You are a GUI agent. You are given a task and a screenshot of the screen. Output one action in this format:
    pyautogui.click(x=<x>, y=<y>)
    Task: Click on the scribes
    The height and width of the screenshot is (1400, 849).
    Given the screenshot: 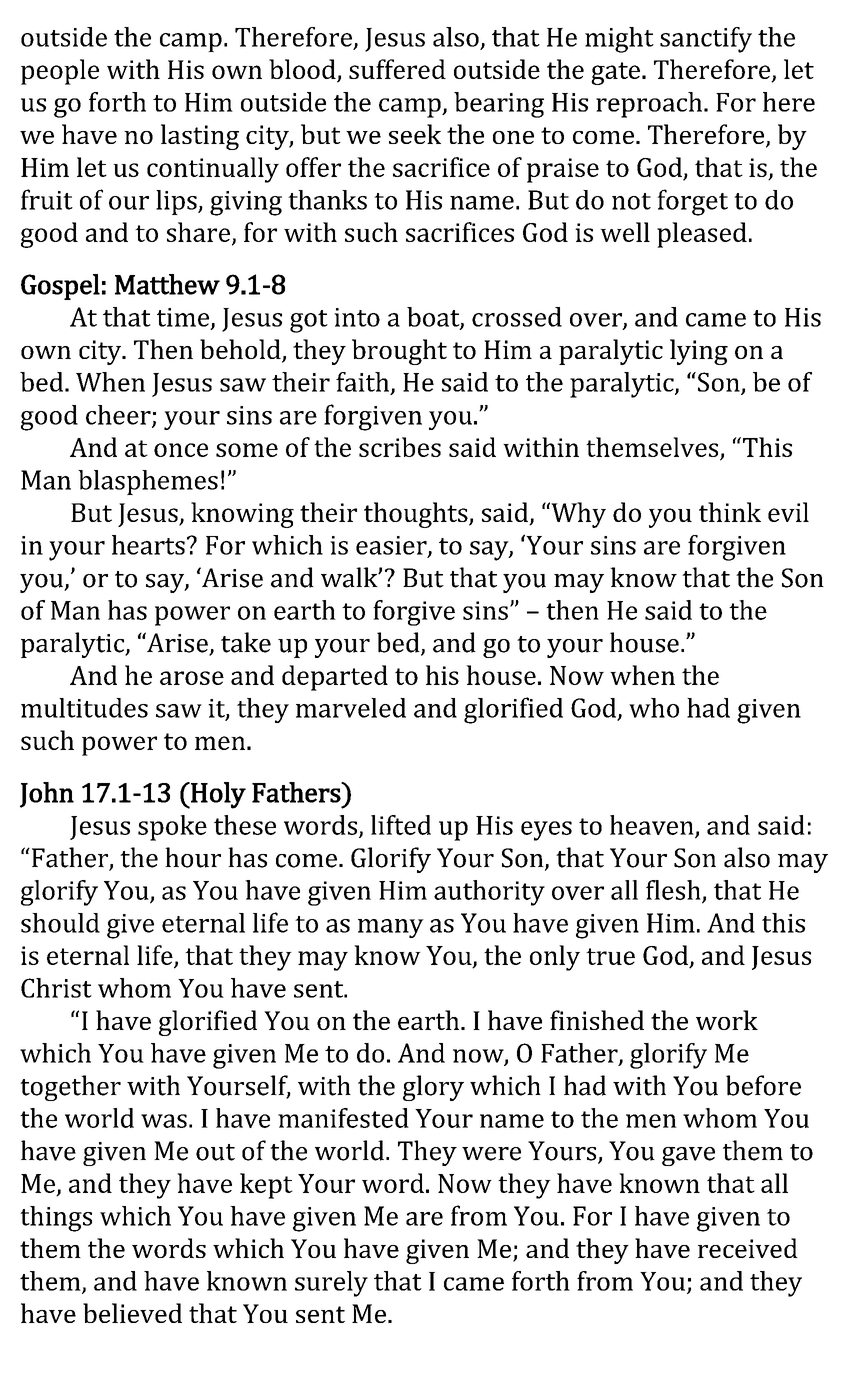 What is the action you would take?
    pyautogui.click(x=400, y=447)
